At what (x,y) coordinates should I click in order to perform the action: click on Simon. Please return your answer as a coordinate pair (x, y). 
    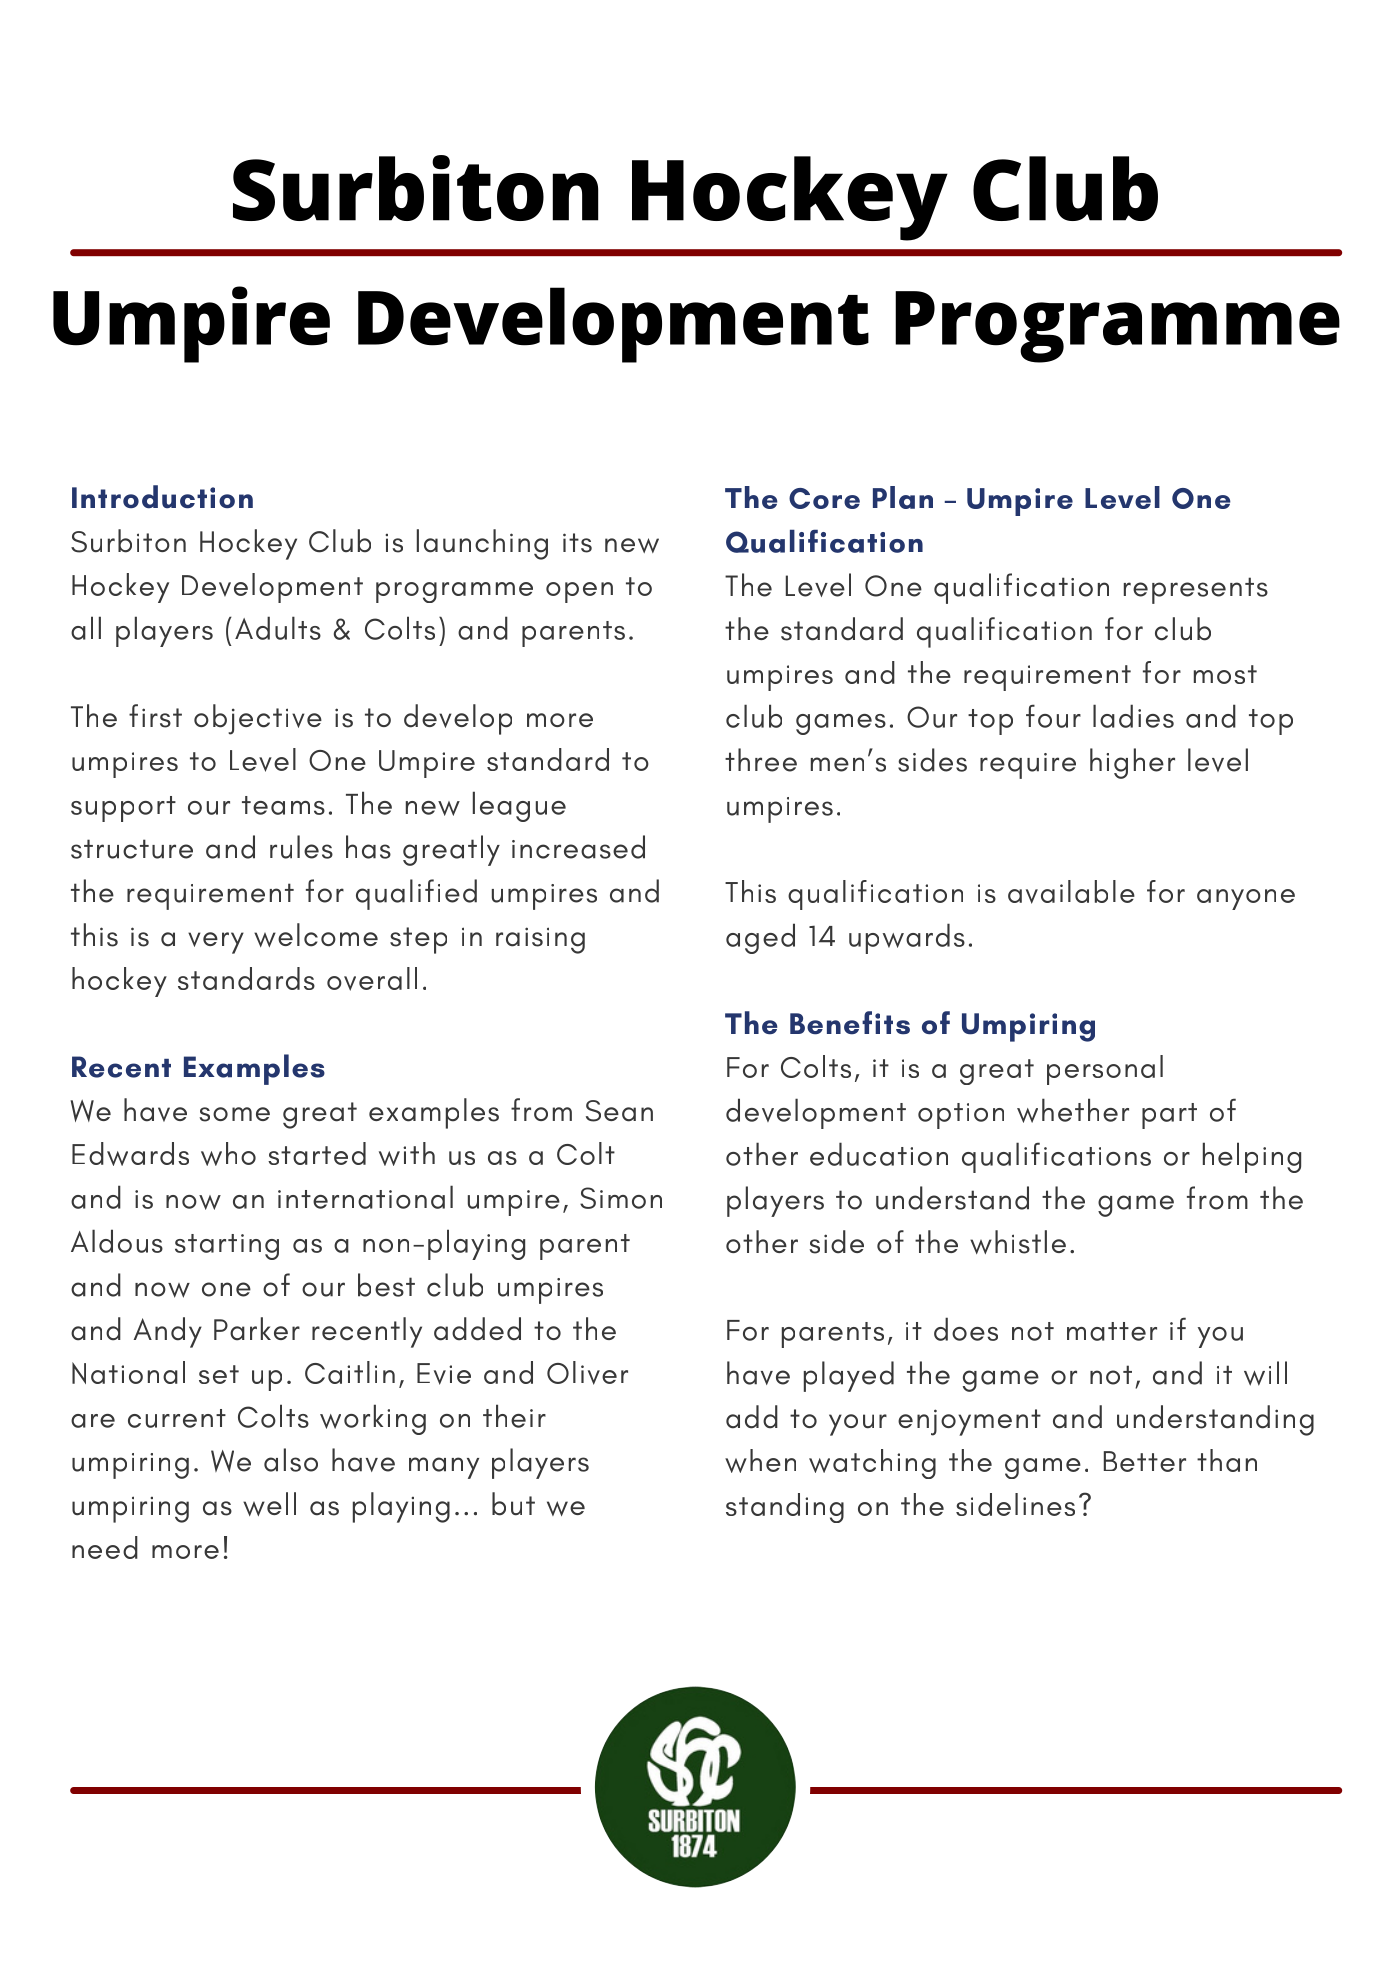
    Looking at the image, I should click on (621, 1198).
